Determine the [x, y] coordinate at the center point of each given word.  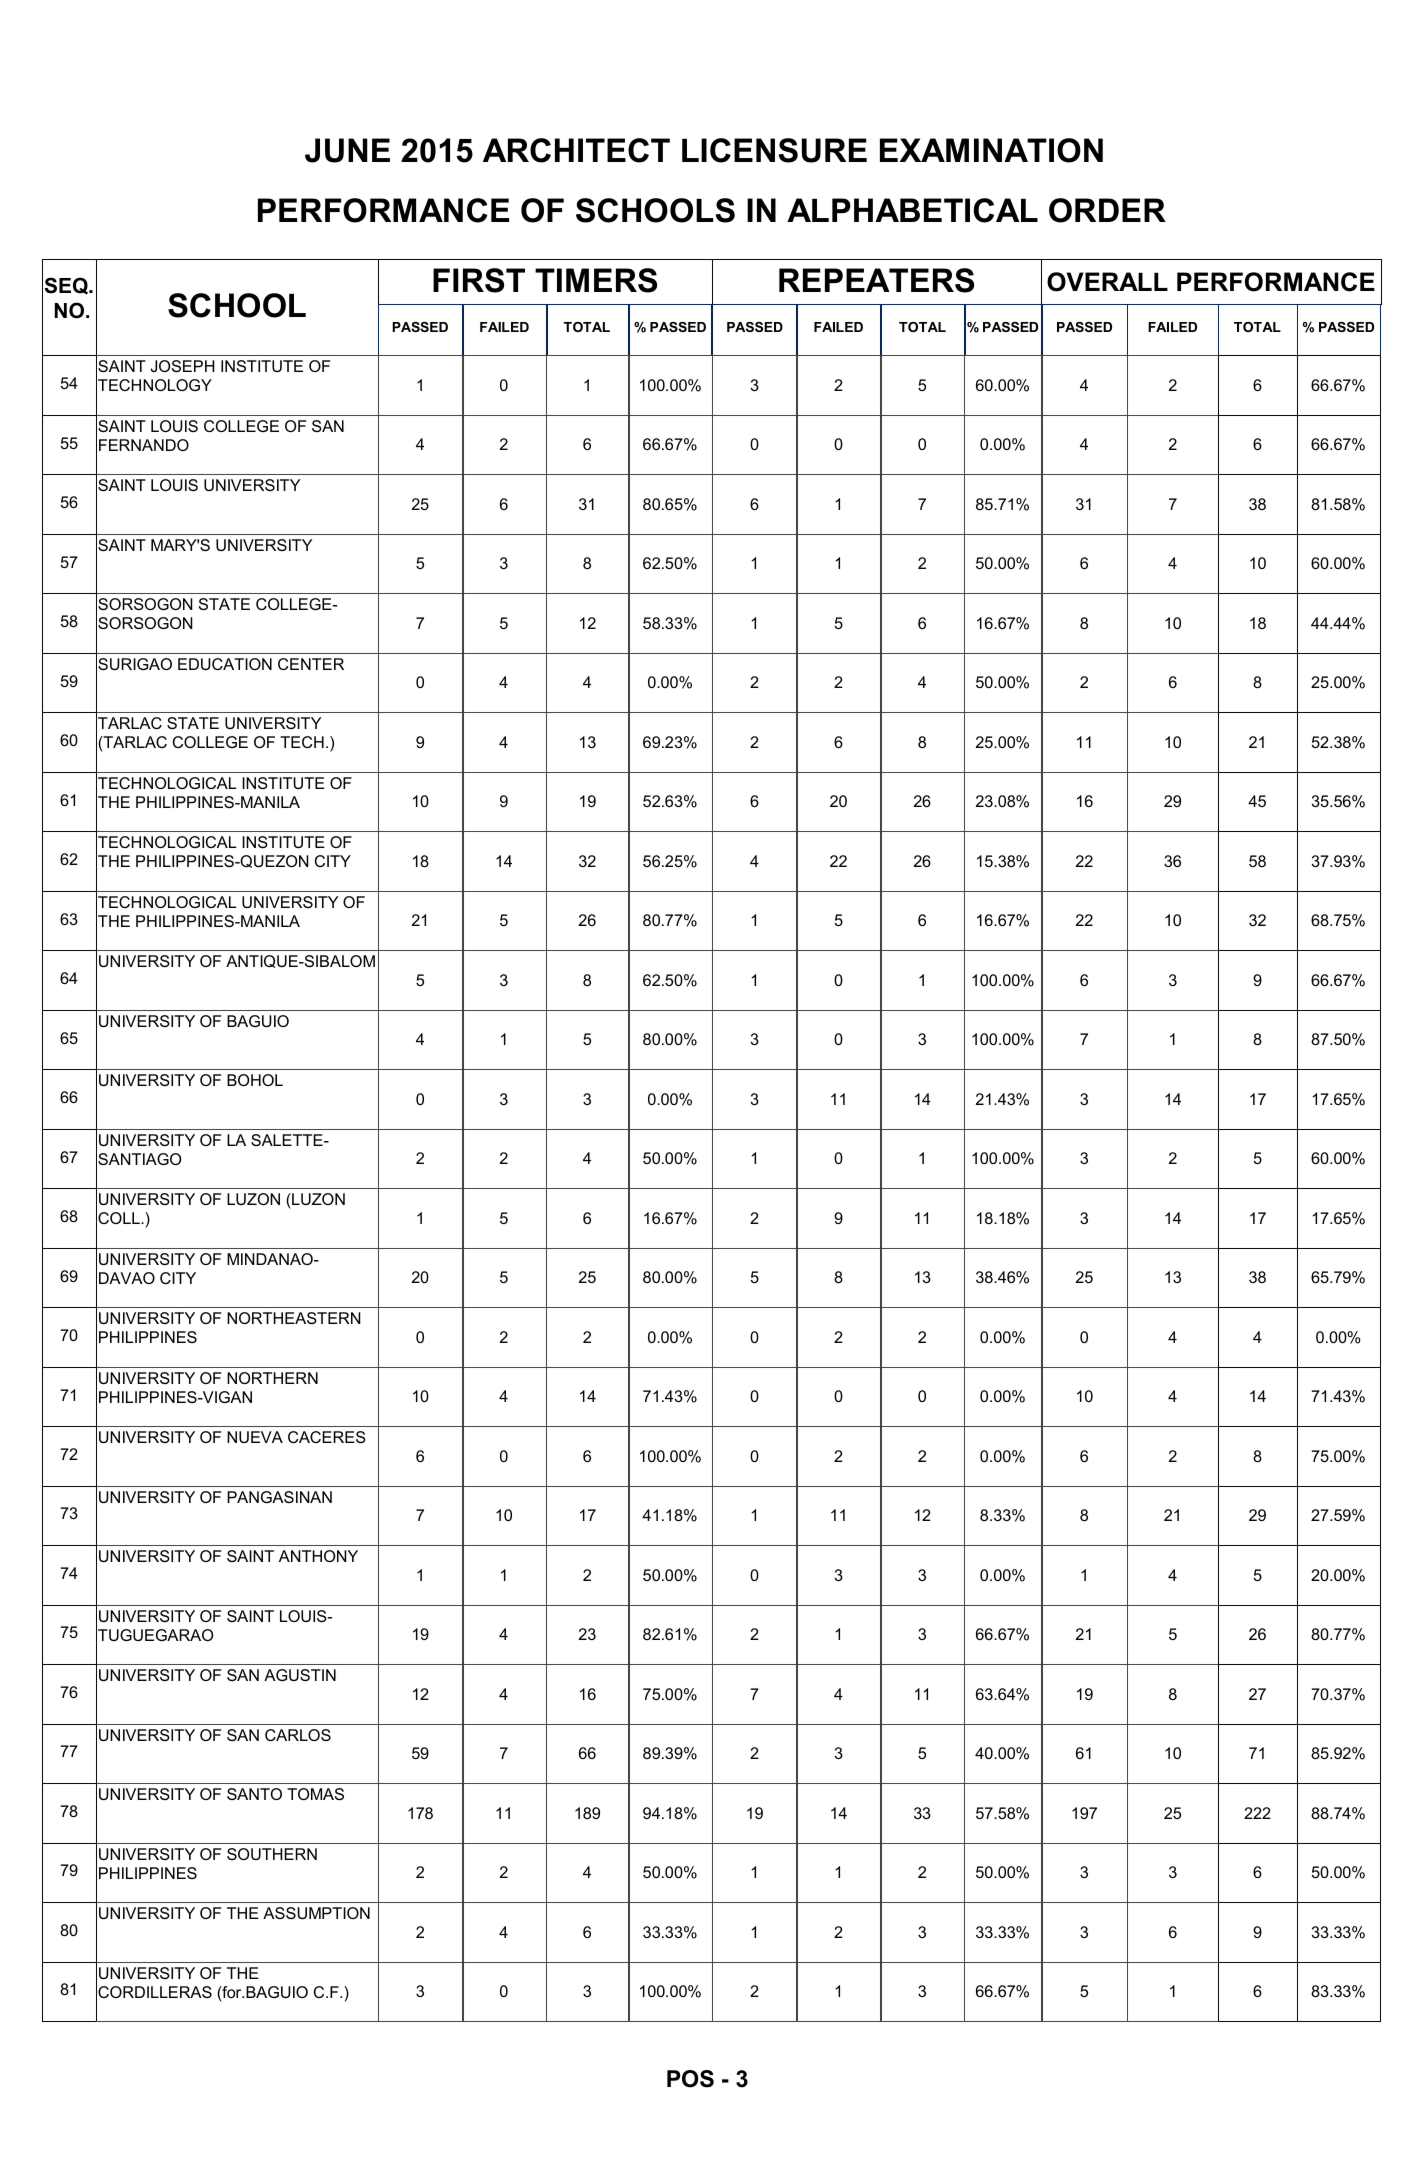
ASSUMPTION [316, 1913]
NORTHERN [272, 1378]
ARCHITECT [576, 150]
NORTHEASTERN [294, 1318]
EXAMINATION [991, 150]
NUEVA [255, 1437]
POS [690, 2079]
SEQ [68, 286]
